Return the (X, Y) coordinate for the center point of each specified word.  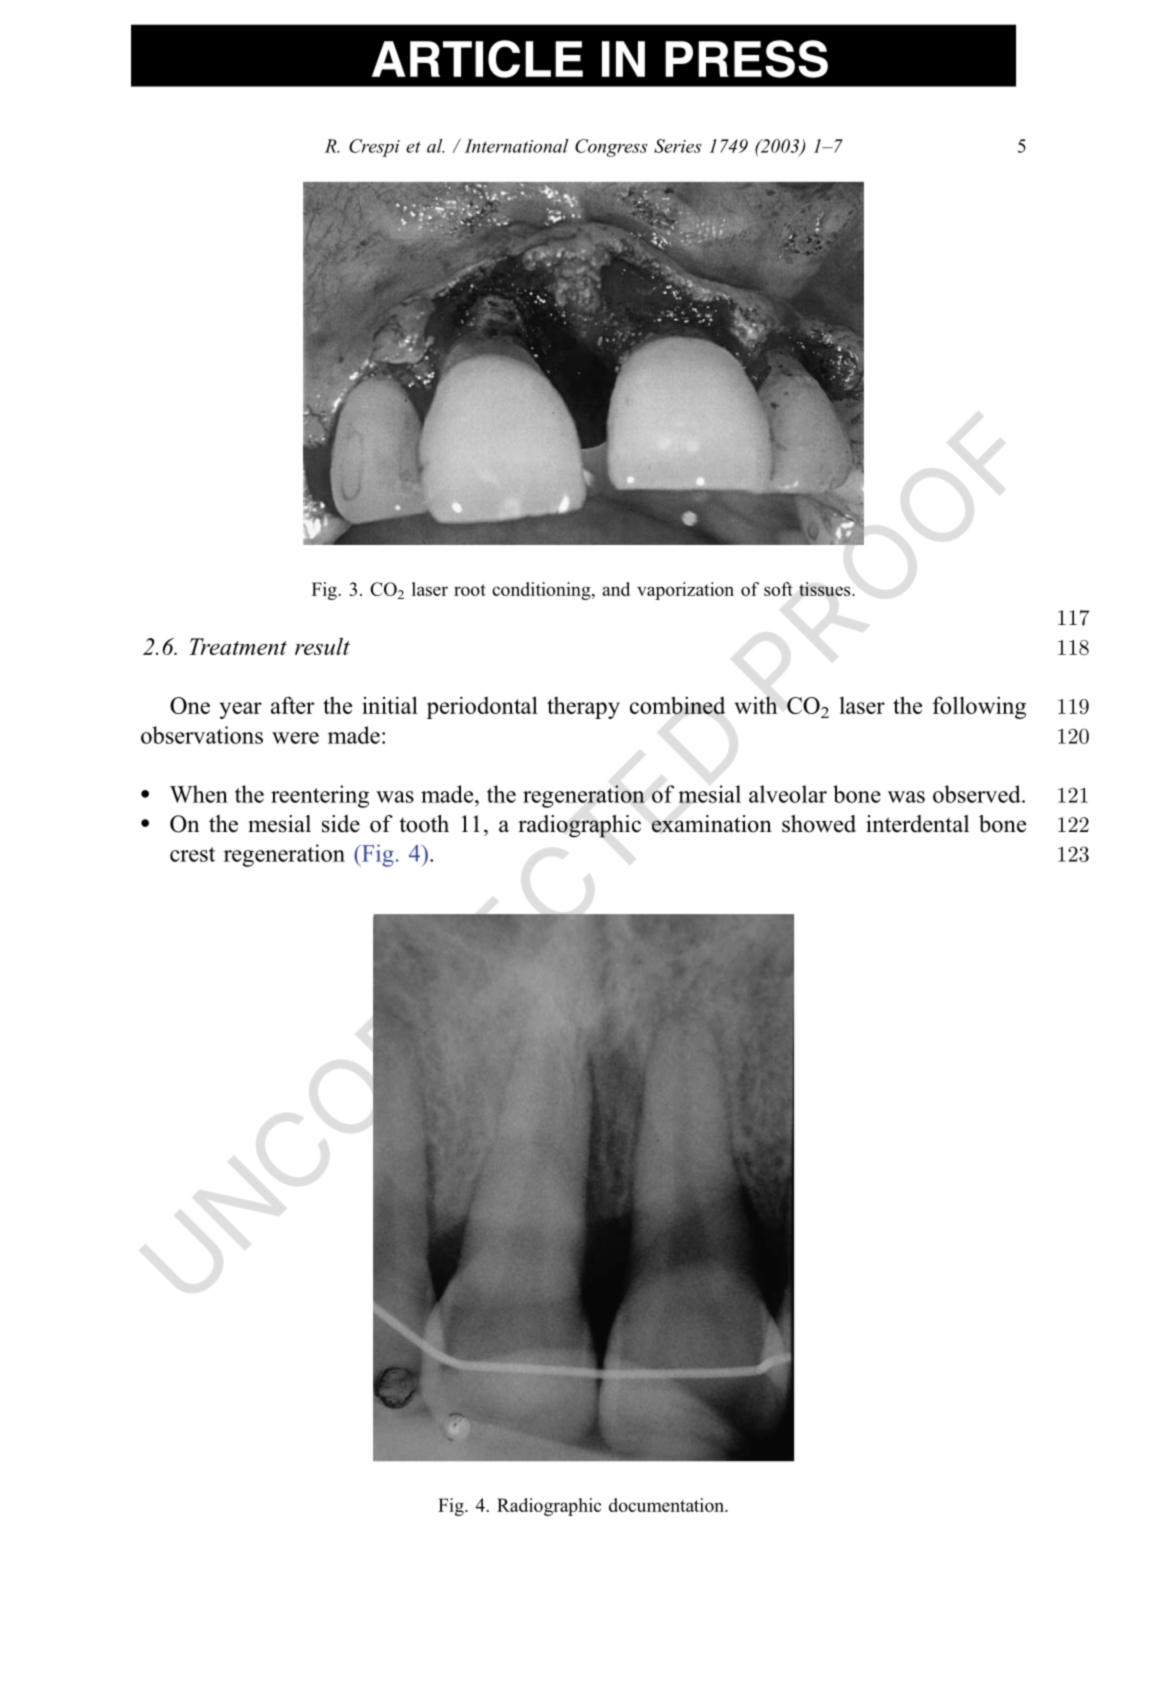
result (322, 646)
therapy (583, 708)
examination (712, 824)
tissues (826, 589)
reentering (320, 796)
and (616, 589)
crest (192, 854)
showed (819, 824)
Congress (611, 148)
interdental (917, 824)
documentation (667, 1505)
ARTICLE (477, 59)
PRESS (746, 59)
